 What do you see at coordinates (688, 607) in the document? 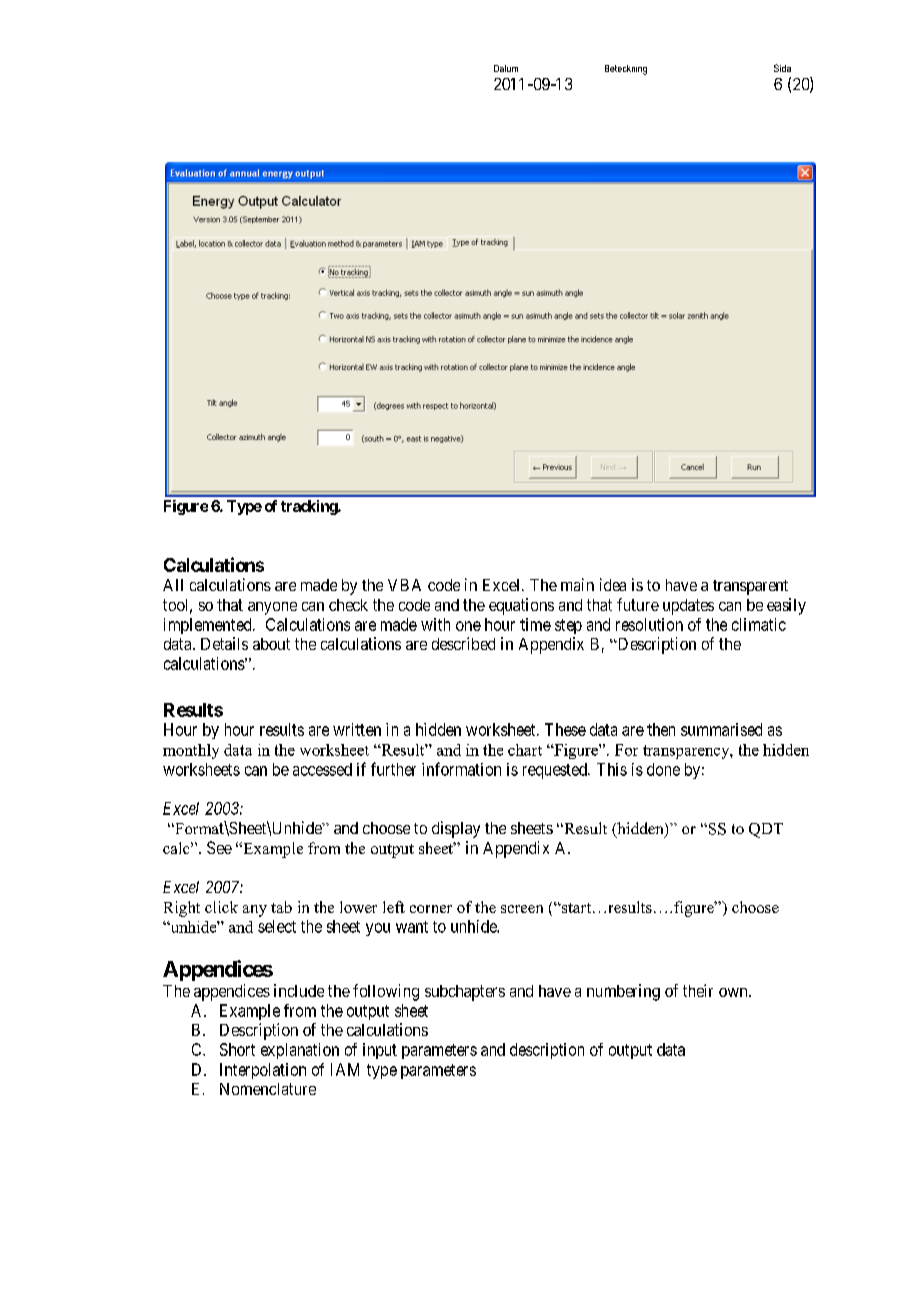
I see `updates` at bounding box center [688, 607].
